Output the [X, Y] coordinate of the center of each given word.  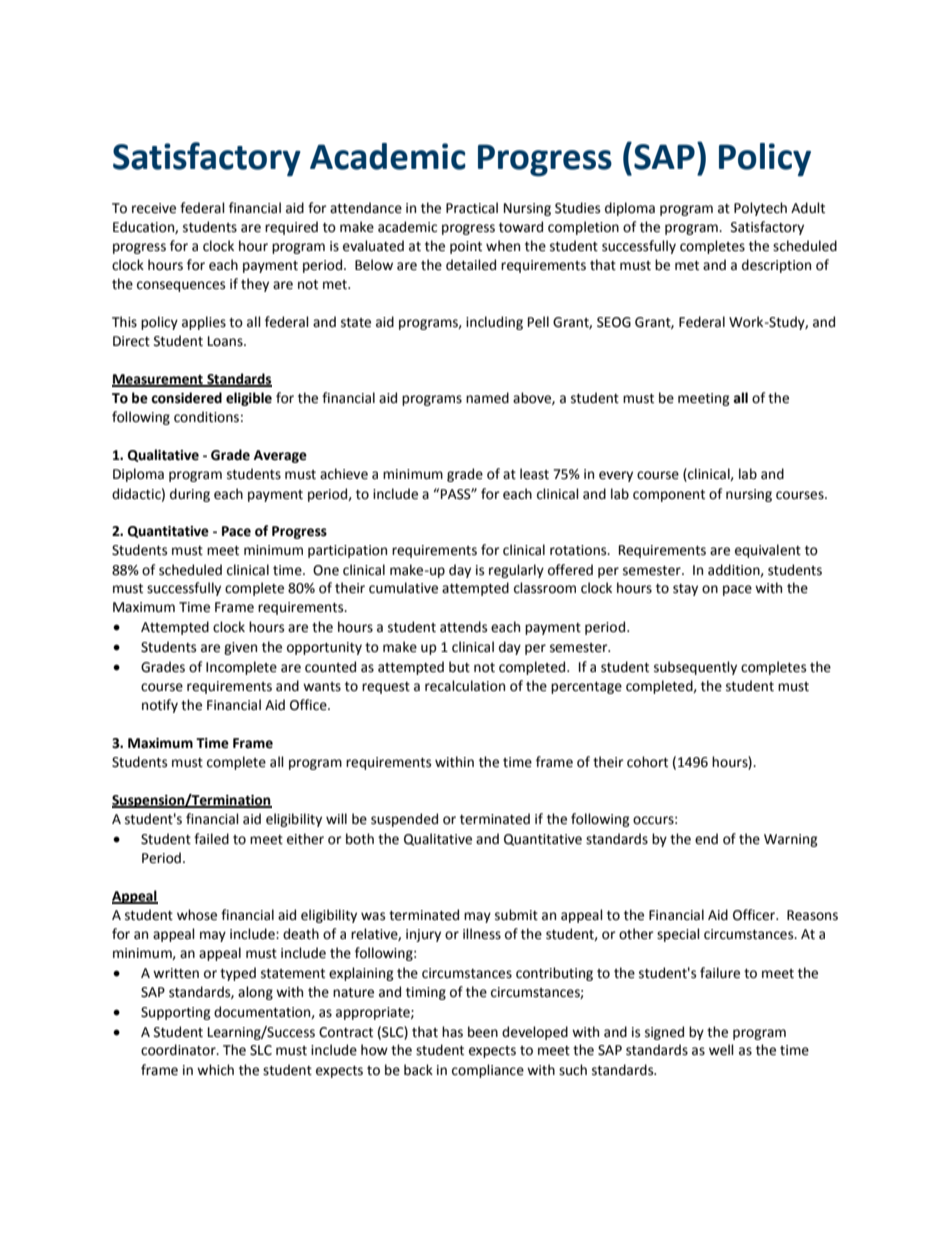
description [776, 266]
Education [144, 227]
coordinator [179, 1050]
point [466, 247]
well [721, 1050]
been [483, 1032]
